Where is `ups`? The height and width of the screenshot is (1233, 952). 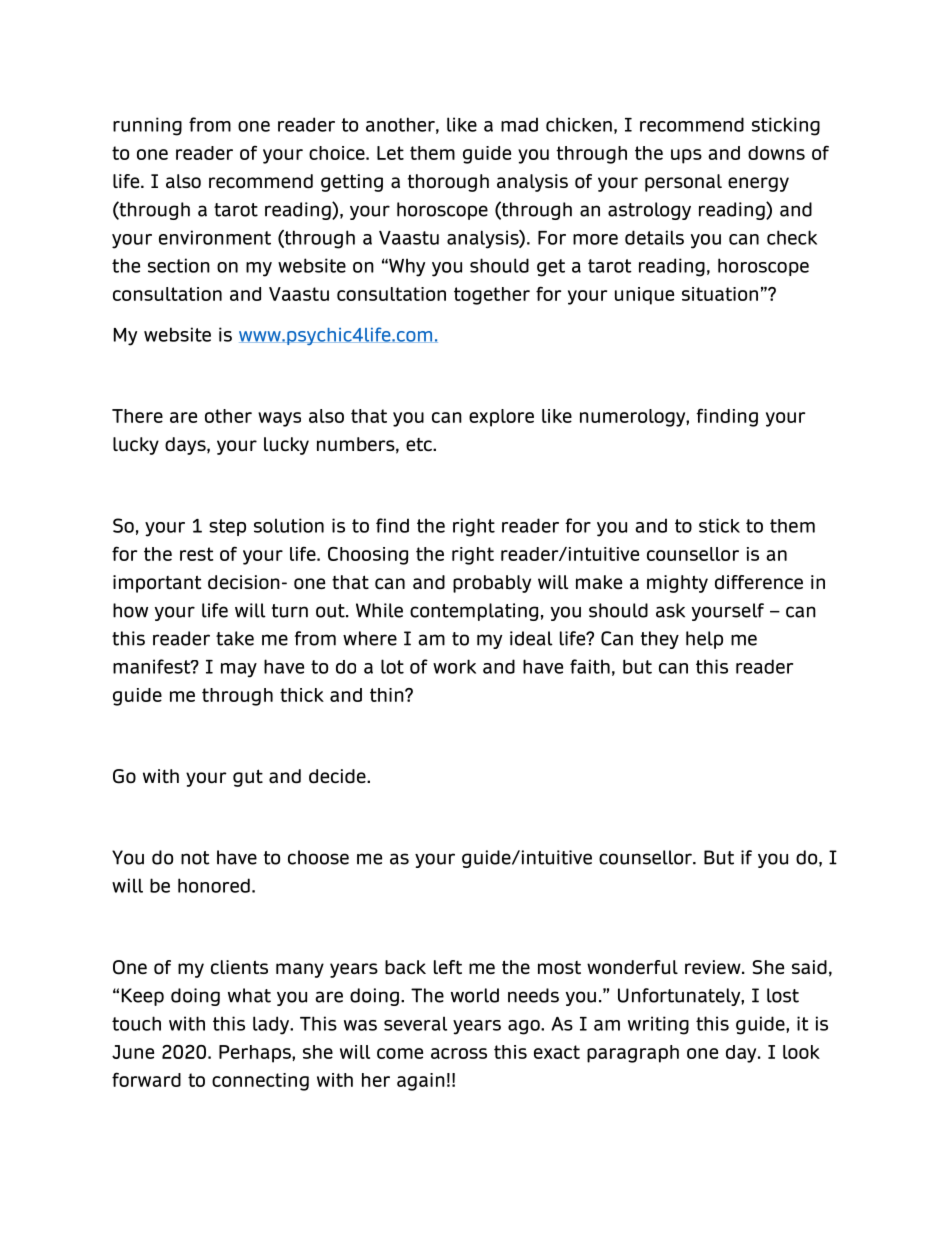
ups is located at coordinates (686, 156).
